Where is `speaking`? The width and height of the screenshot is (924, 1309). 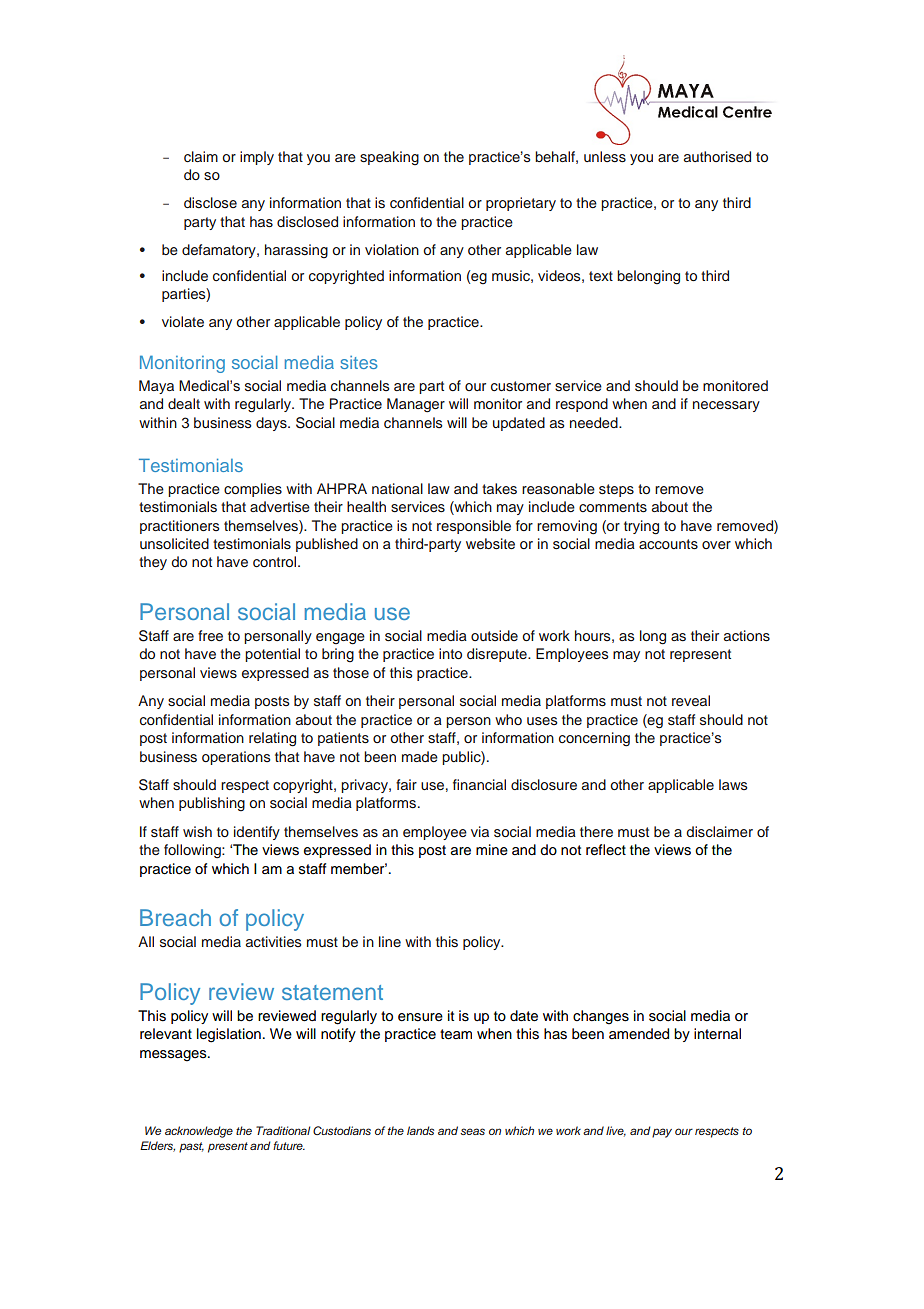 speaking is located at coordinates (389, 158).
